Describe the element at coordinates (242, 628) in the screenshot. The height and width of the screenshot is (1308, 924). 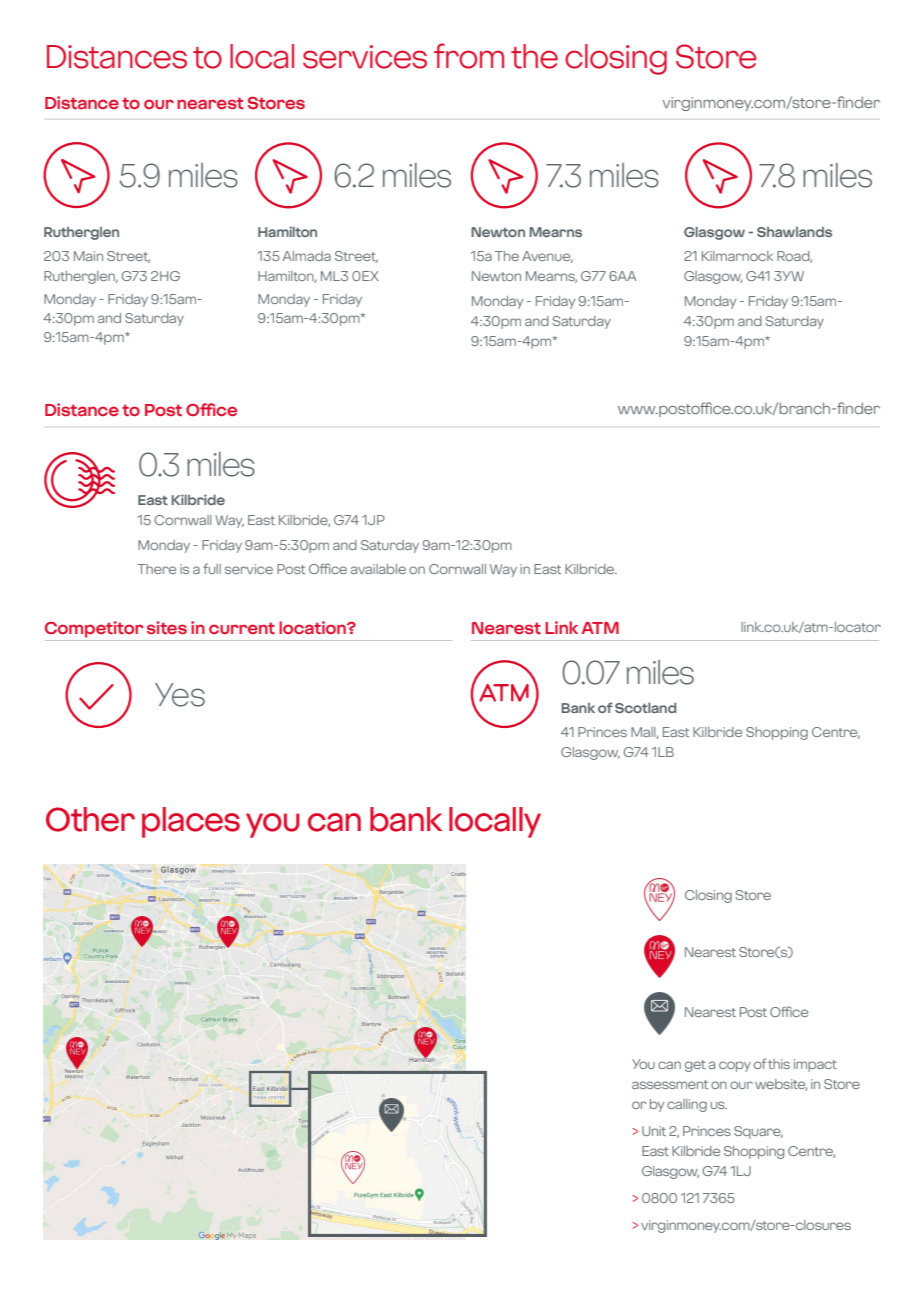
I see `current` at that location.
